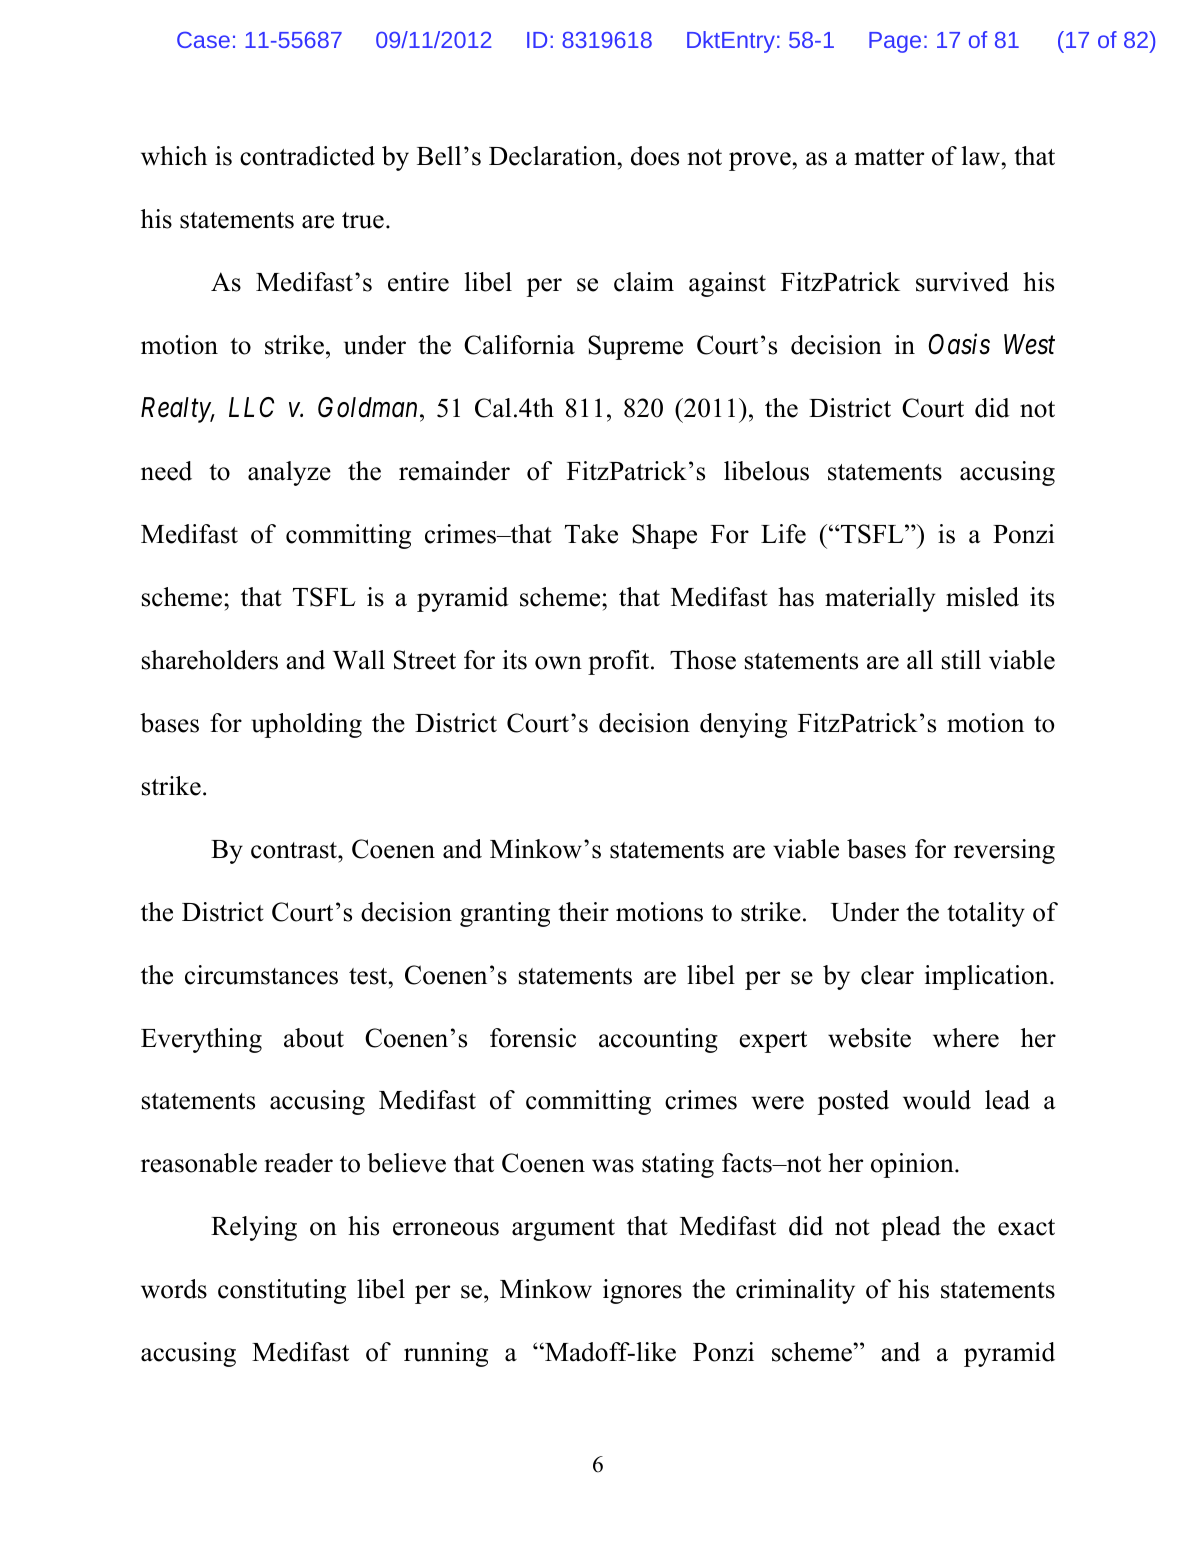 Image resolution: width=1196 pixels, height=1548 pixels. I want to click on Case, so click(203, 40).
